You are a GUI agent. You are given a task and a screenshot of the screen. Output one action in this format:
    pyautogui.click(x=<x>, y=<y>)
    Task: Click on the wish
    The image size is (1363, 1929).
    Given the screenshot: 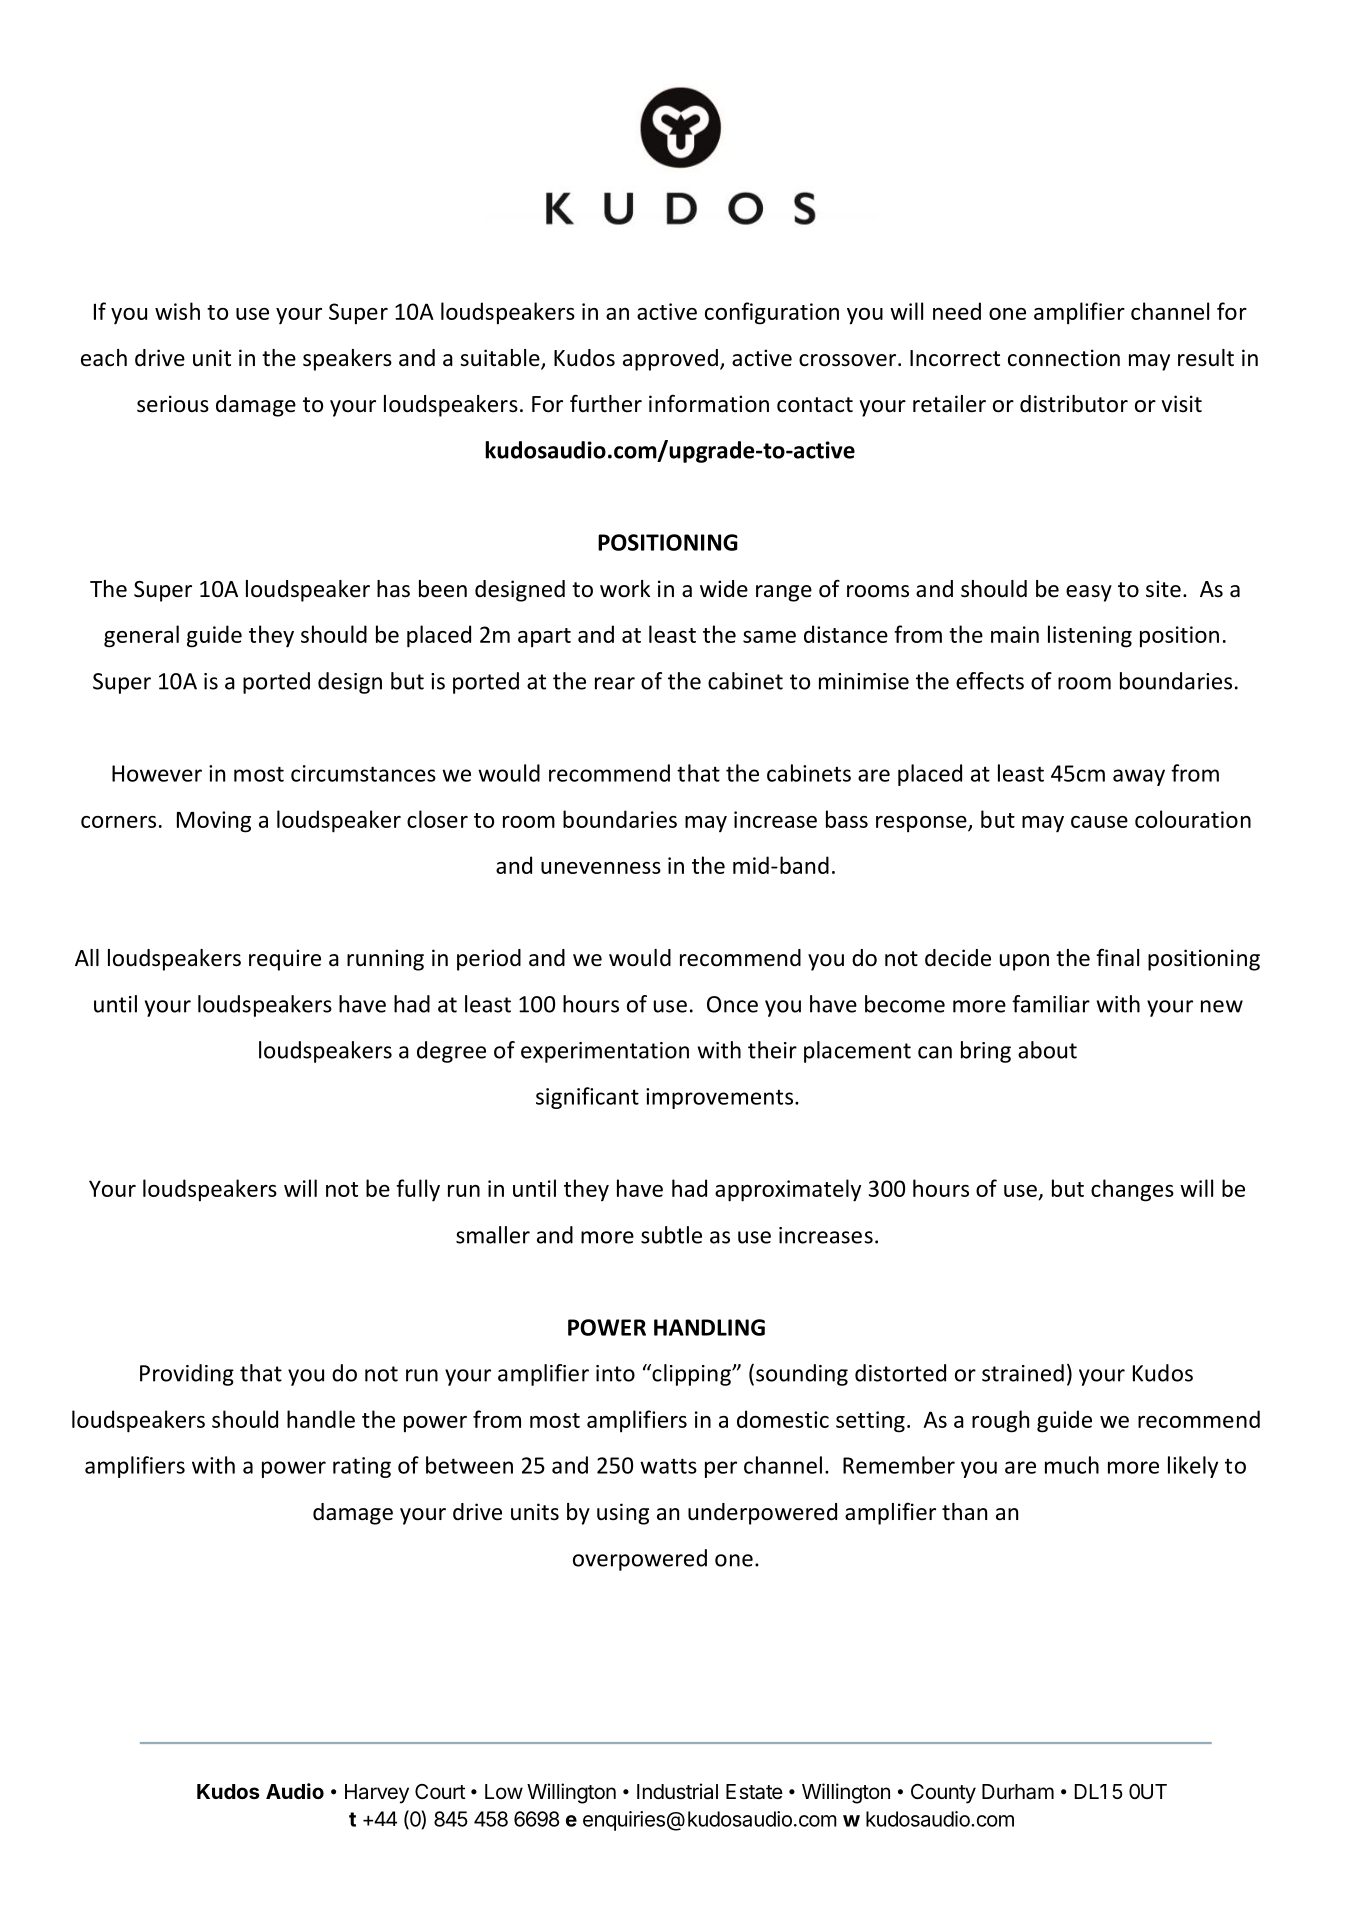 What is the action you would take?
    pyautogui.click(x=177, y=311)
